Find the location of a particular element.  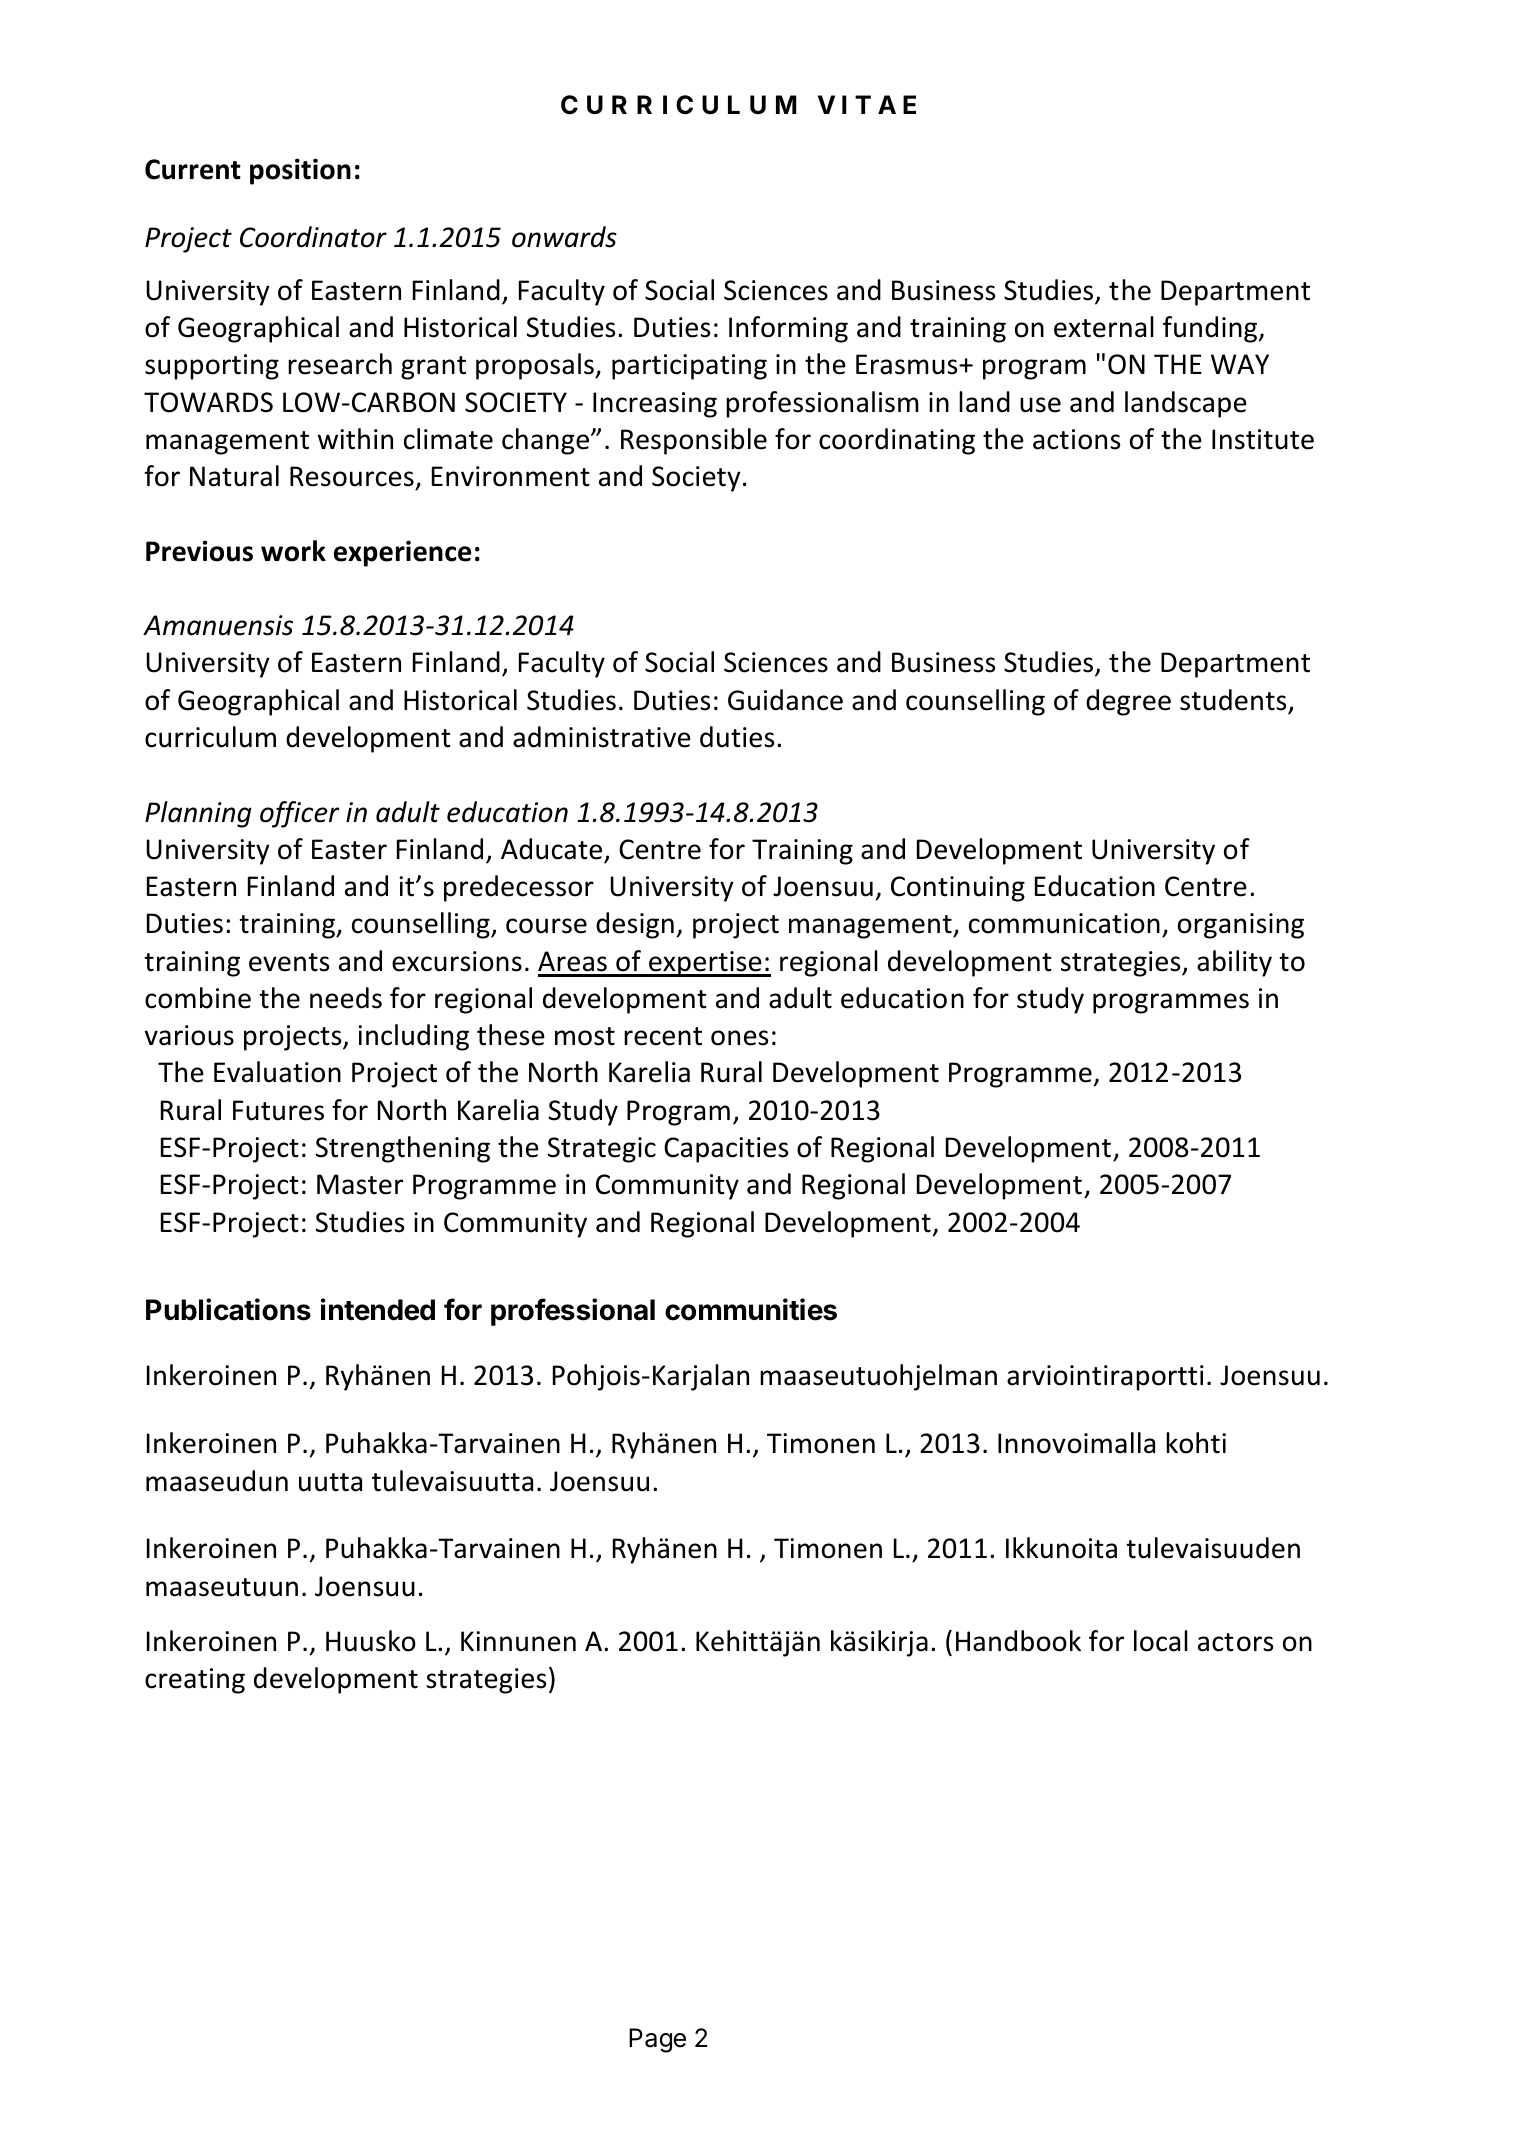

Page is located at coordinates (657, 2040).
